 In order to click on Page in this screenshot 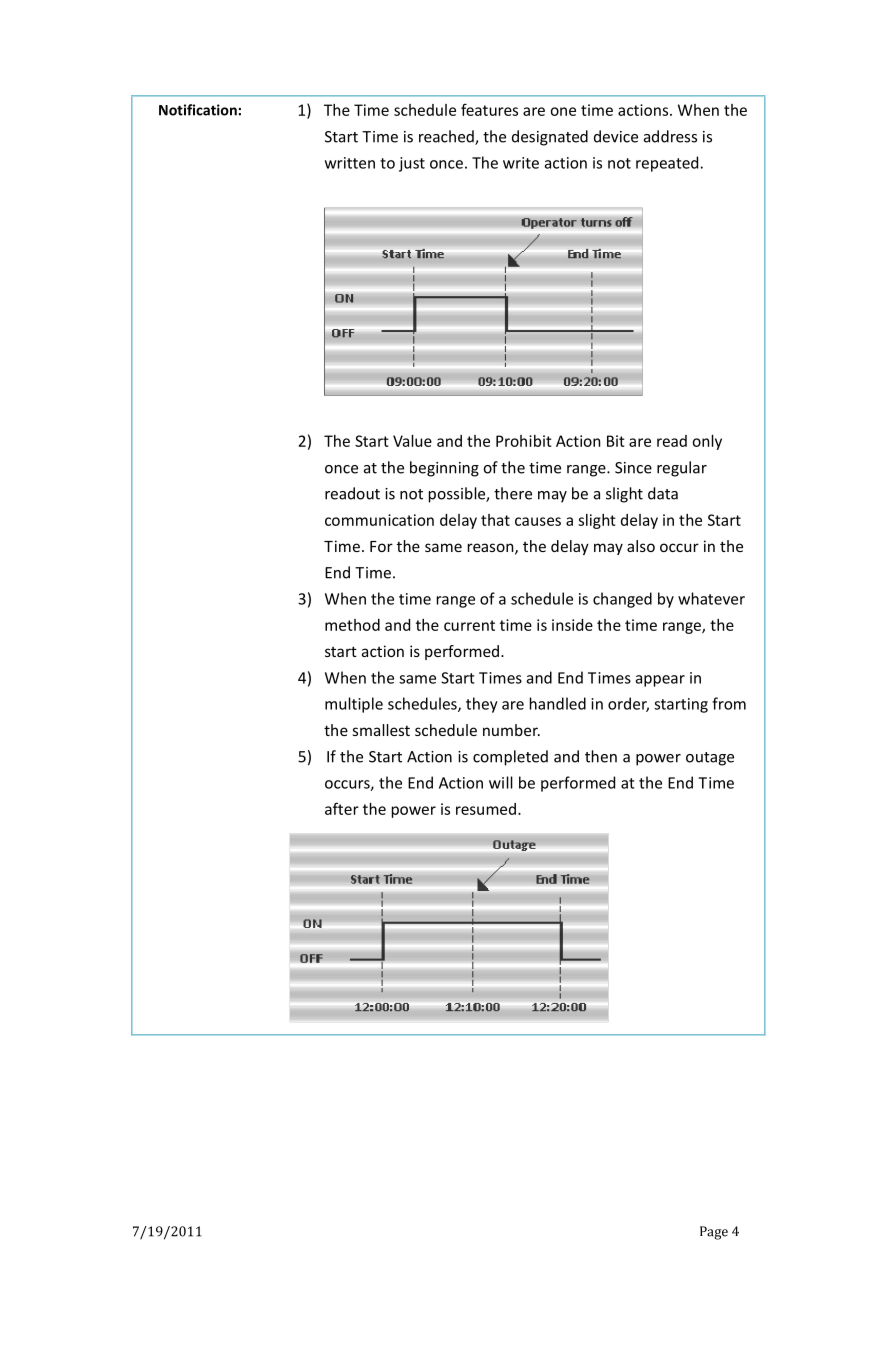, I will do `click(714, 1233)`.
